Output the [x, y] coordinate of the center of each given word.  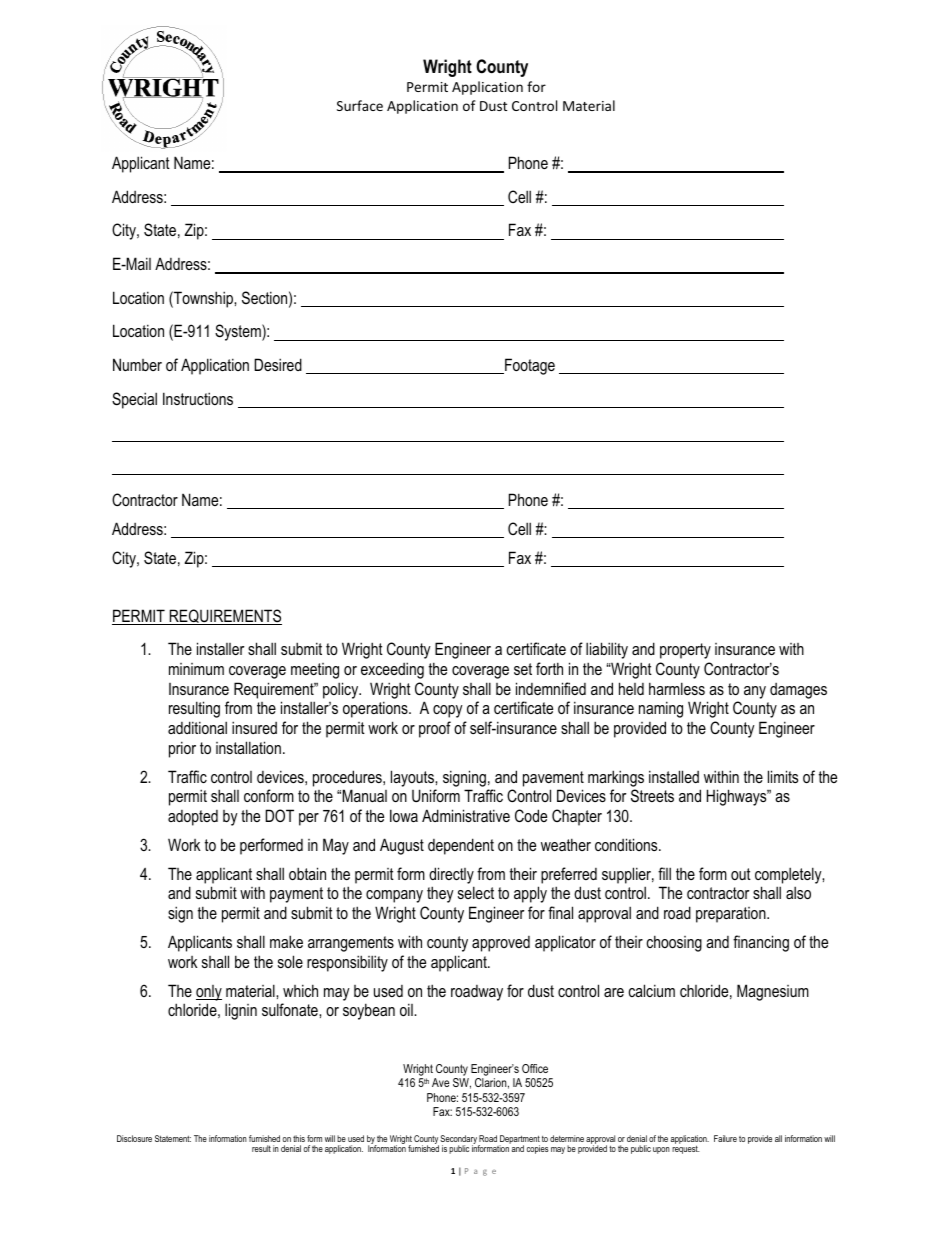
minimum [196, 669]
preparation [732, 915]
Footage [529, 366]
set [523, 669]
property [685, 651]
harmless [677, 688]
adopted [193, 818]
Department [520, 1140]
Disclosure [134, 1138]
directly [451, 875]
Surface [360, 105]
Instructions [198, 398]
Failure [725, 1138]
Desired [278, 364]
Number [137, 364]
